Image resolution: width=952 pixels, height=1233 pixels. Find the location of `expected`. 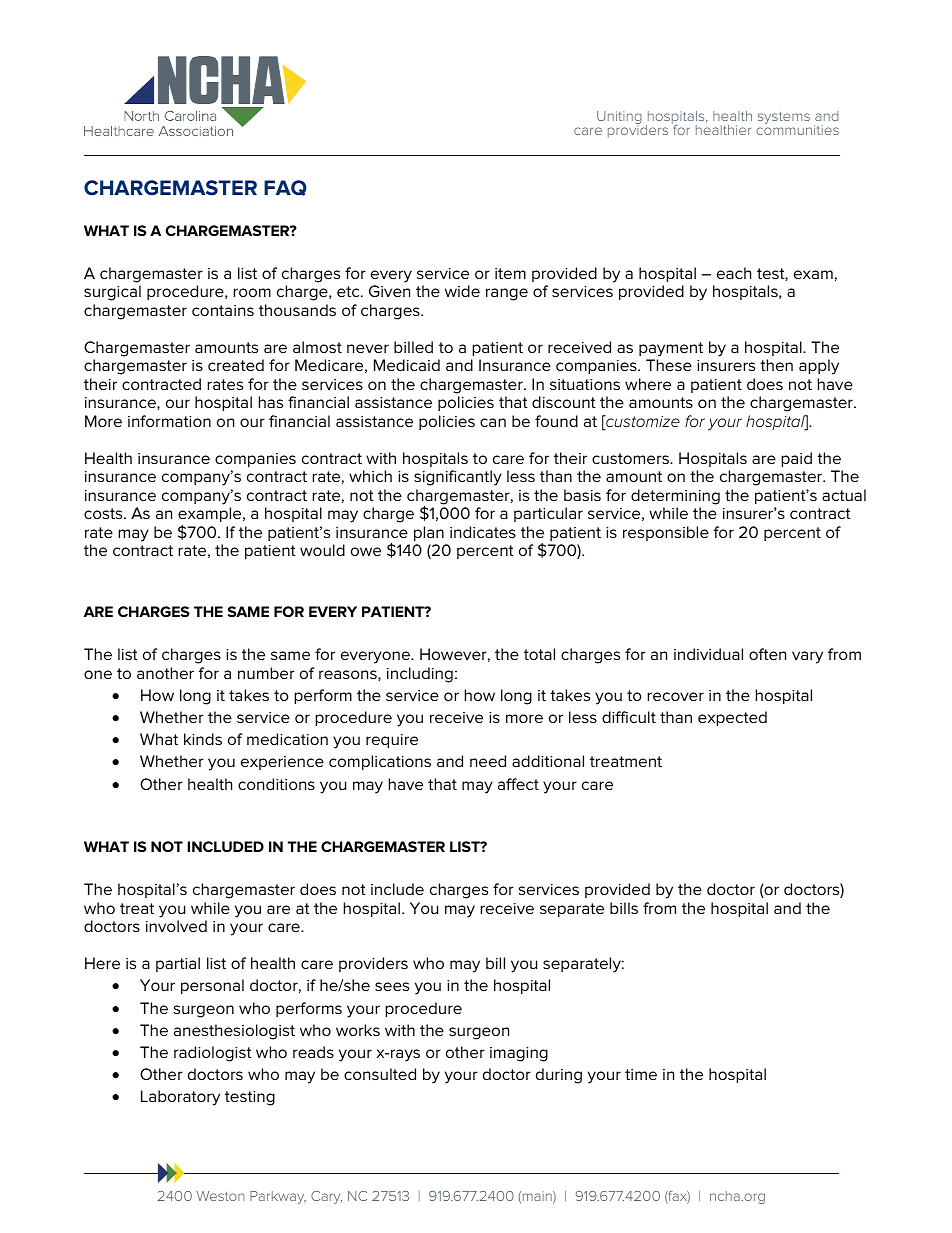

expected is located at coordinates (732, 718).
